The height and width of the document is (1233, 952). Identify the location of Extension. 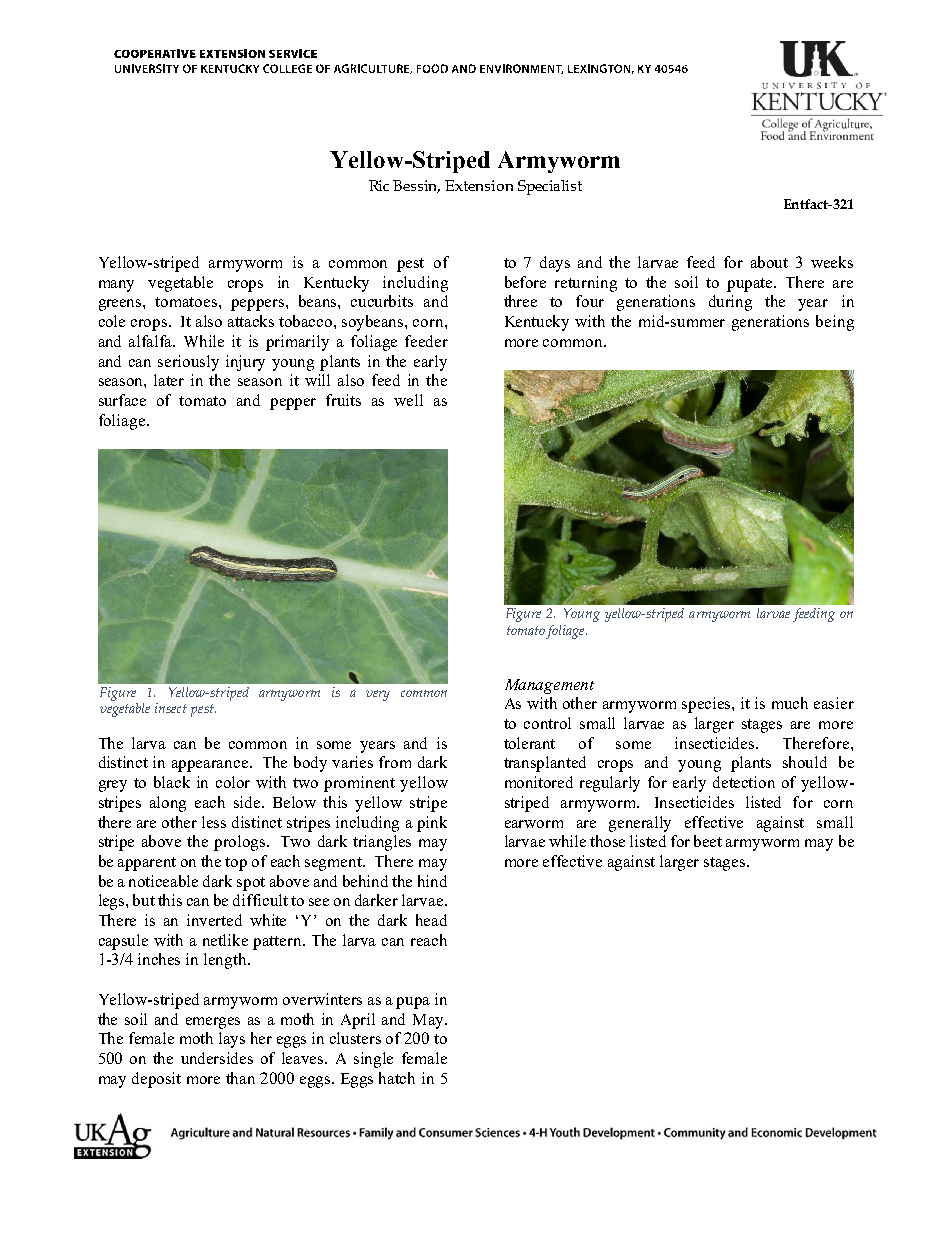
(479, 185).
